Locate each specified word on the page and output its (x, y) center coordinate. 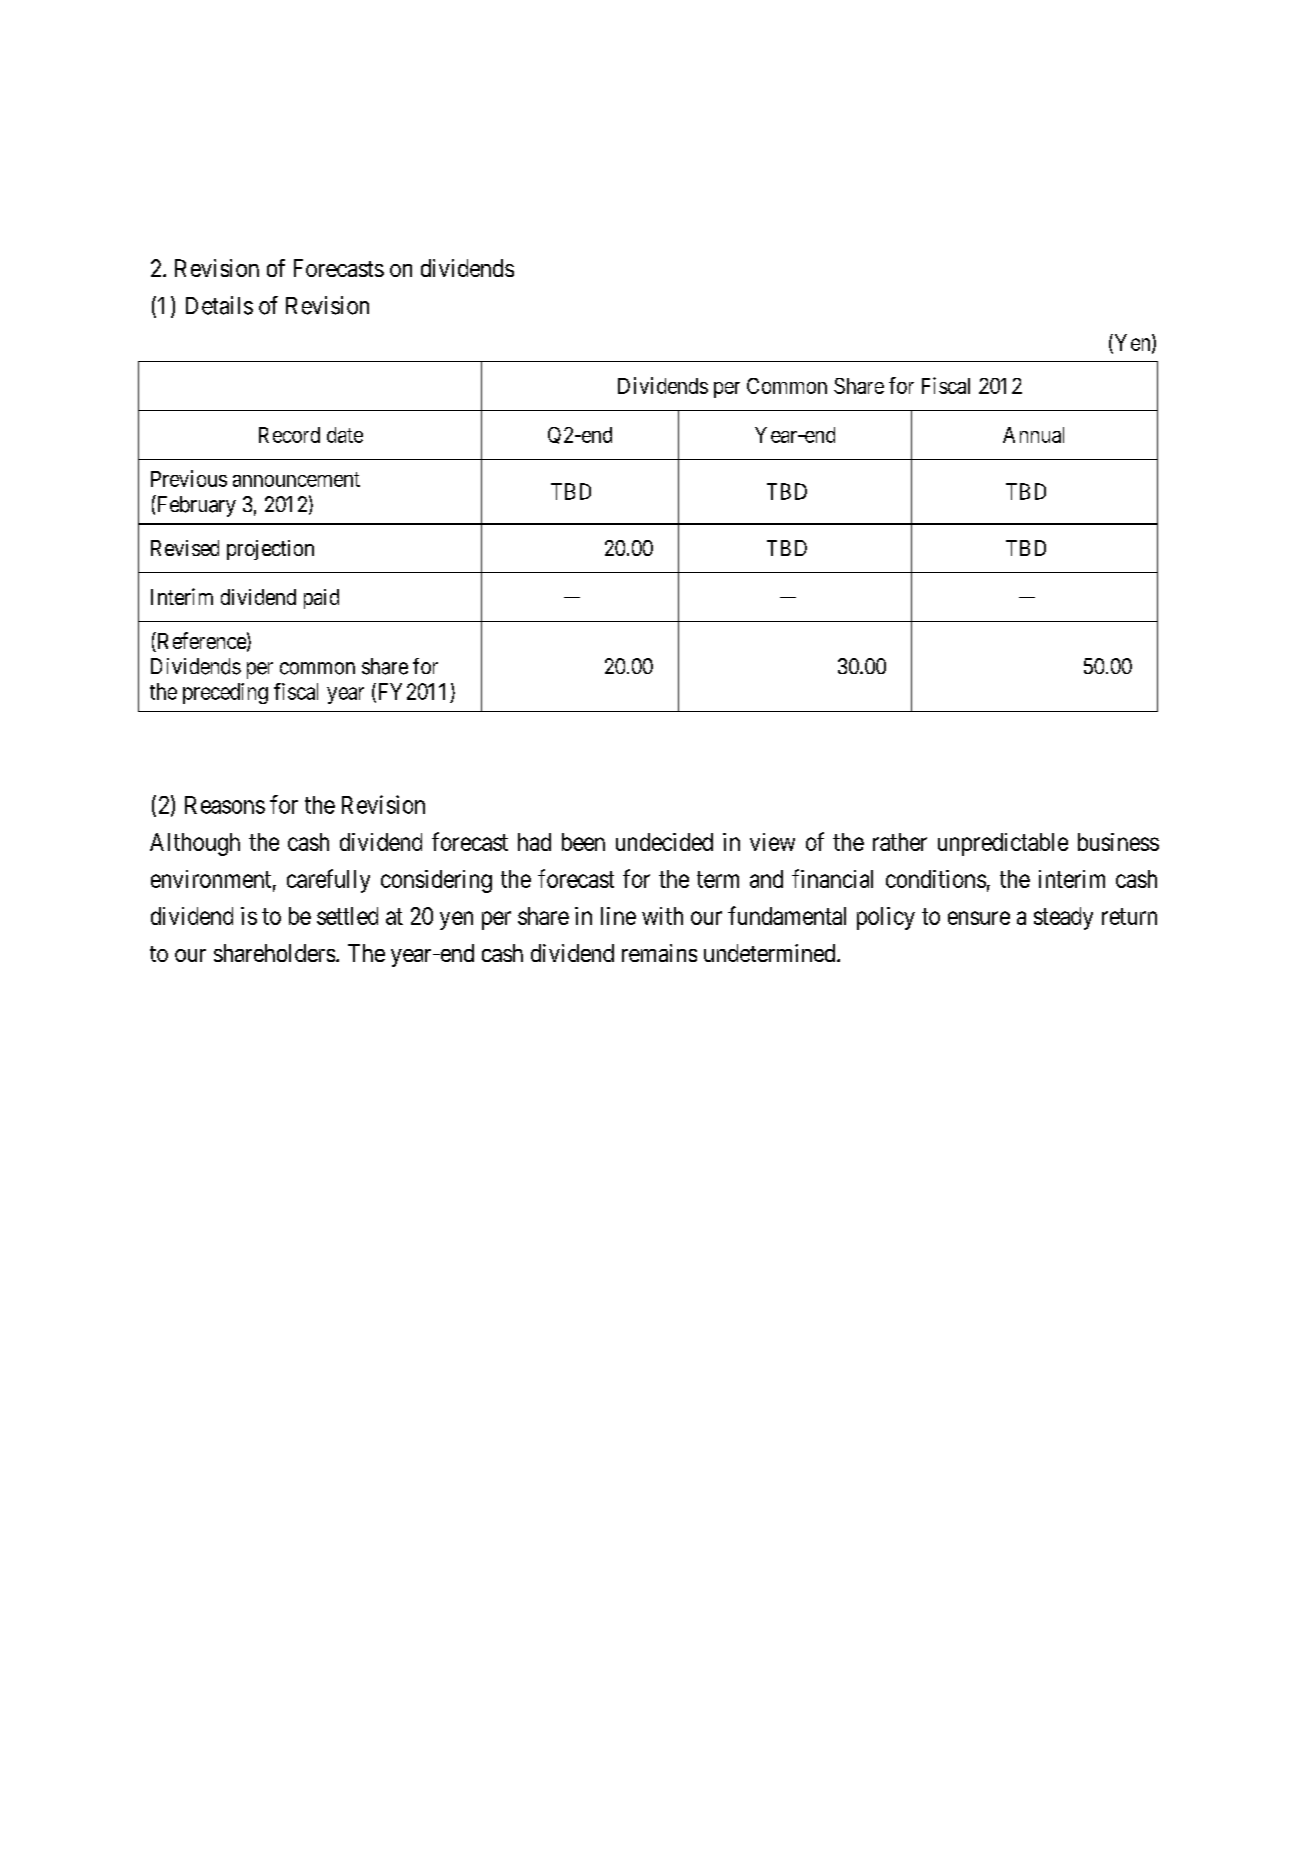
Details (219, 305)
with (662, 916)
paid (321, 599)
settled (347, 916)
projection (270, 550)
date (345, 435)
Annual (1033, 435)
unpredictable (1003, 844)
